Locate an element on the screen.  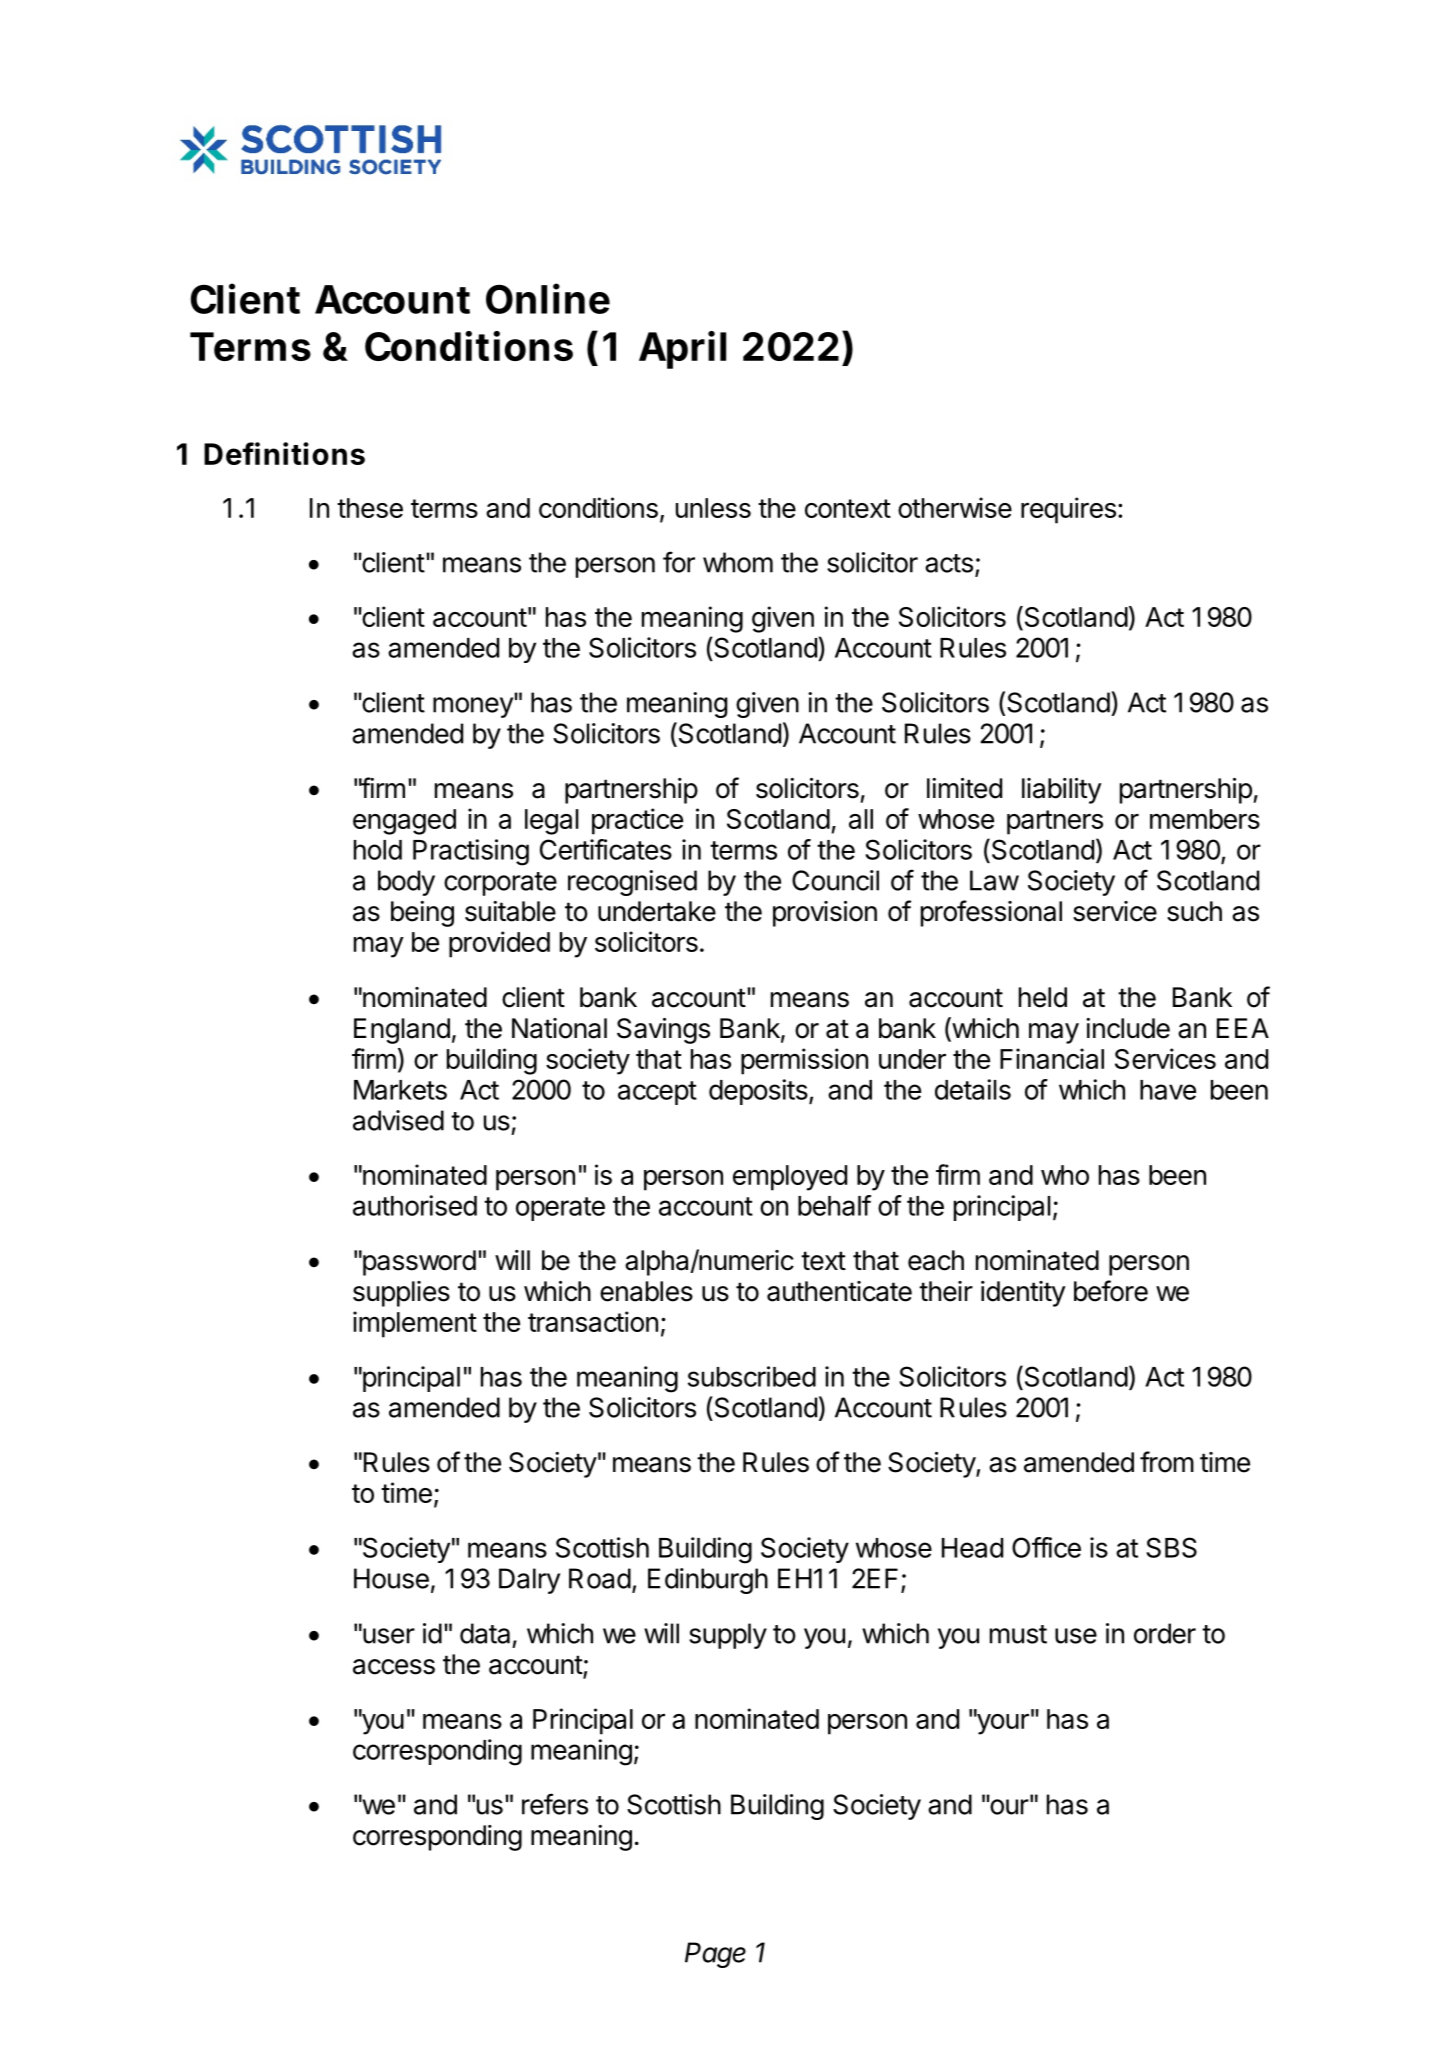
requires is located at coordinates (1068, 510).
